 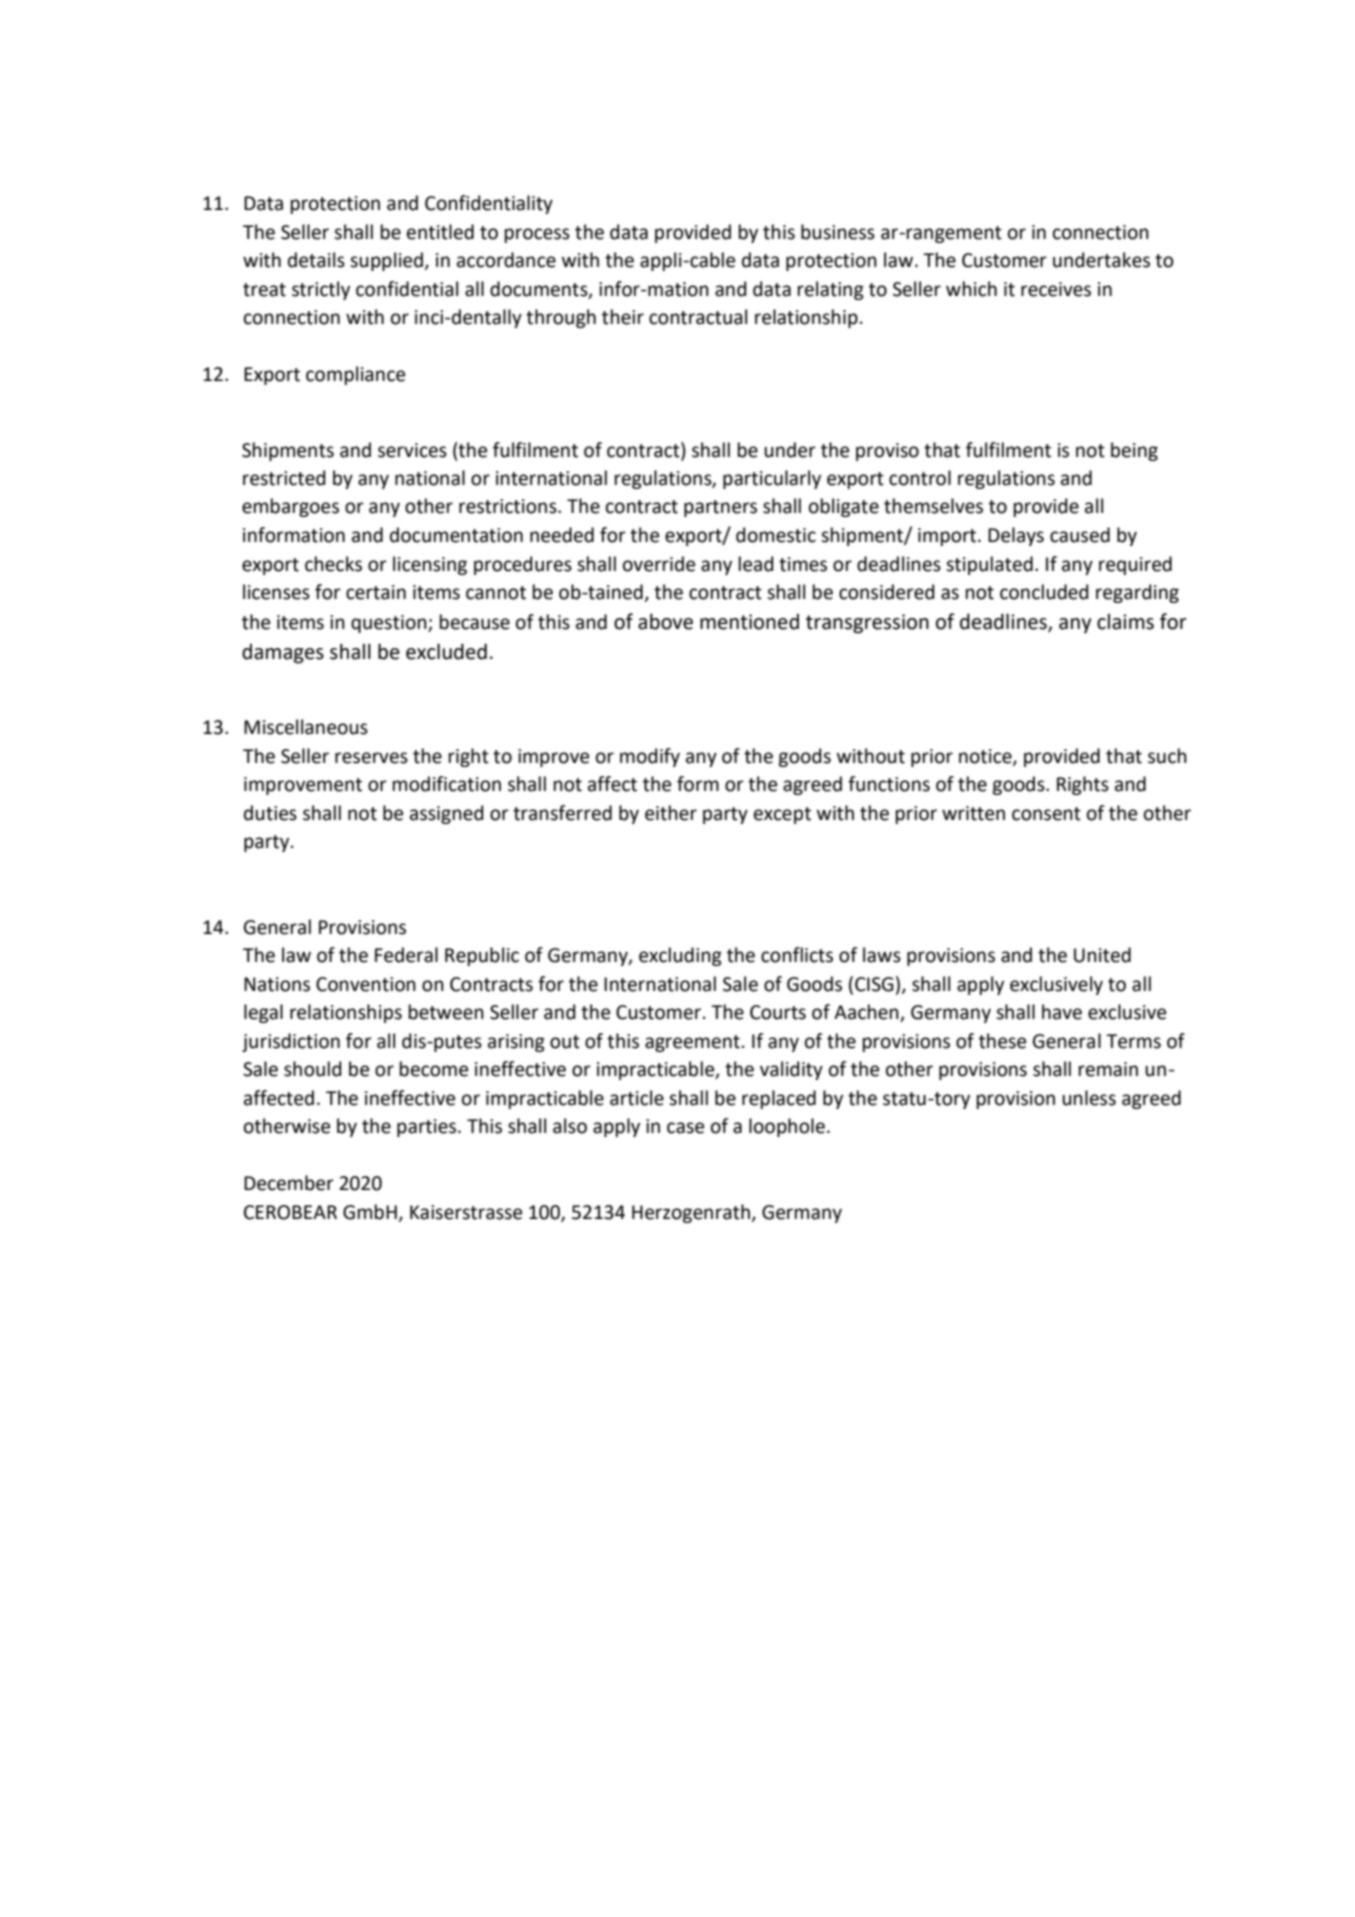 I want to click on supplied, so click(x=387, y=261).
